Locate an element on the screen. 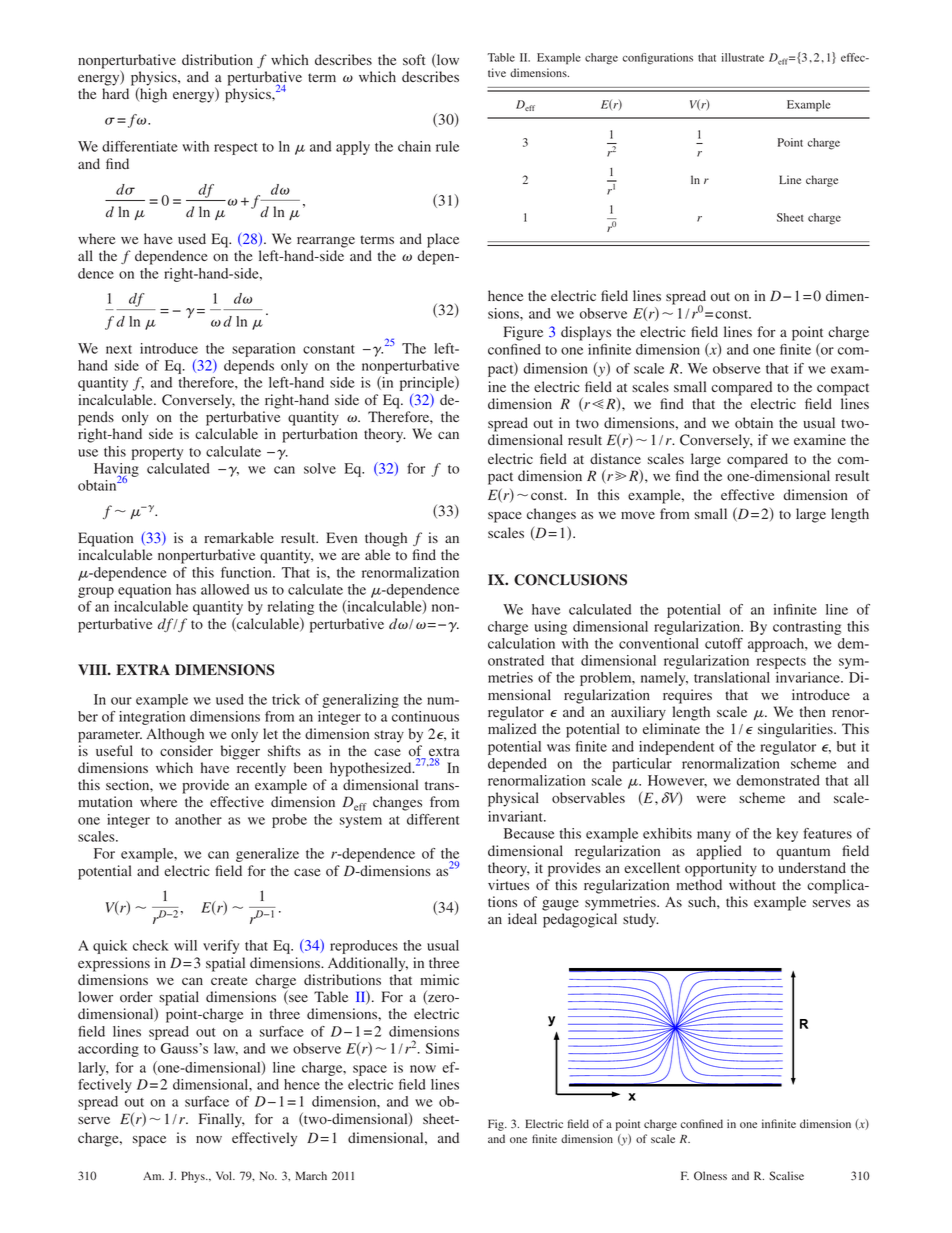 The image size is (952, 1233). virtues is located at coordinates (508, 884).
